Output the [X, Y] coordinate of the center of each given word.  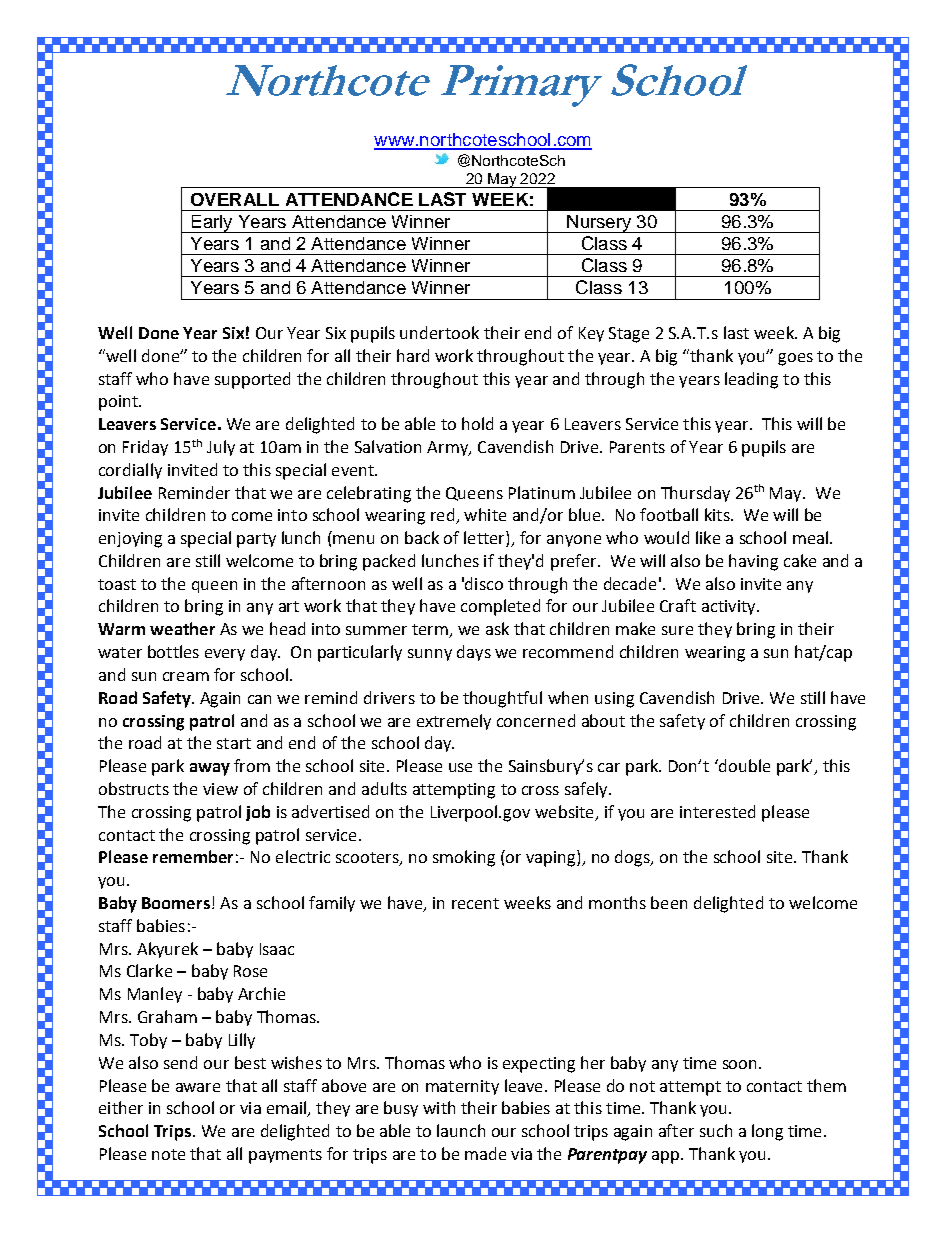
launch [461, 1130]
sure [677, 630]
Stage [629, 335]
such [716, 1130]
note [168, 1154]
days [474, 653]
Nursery [599, 224]
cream [186, 676]
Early [212, 224]
